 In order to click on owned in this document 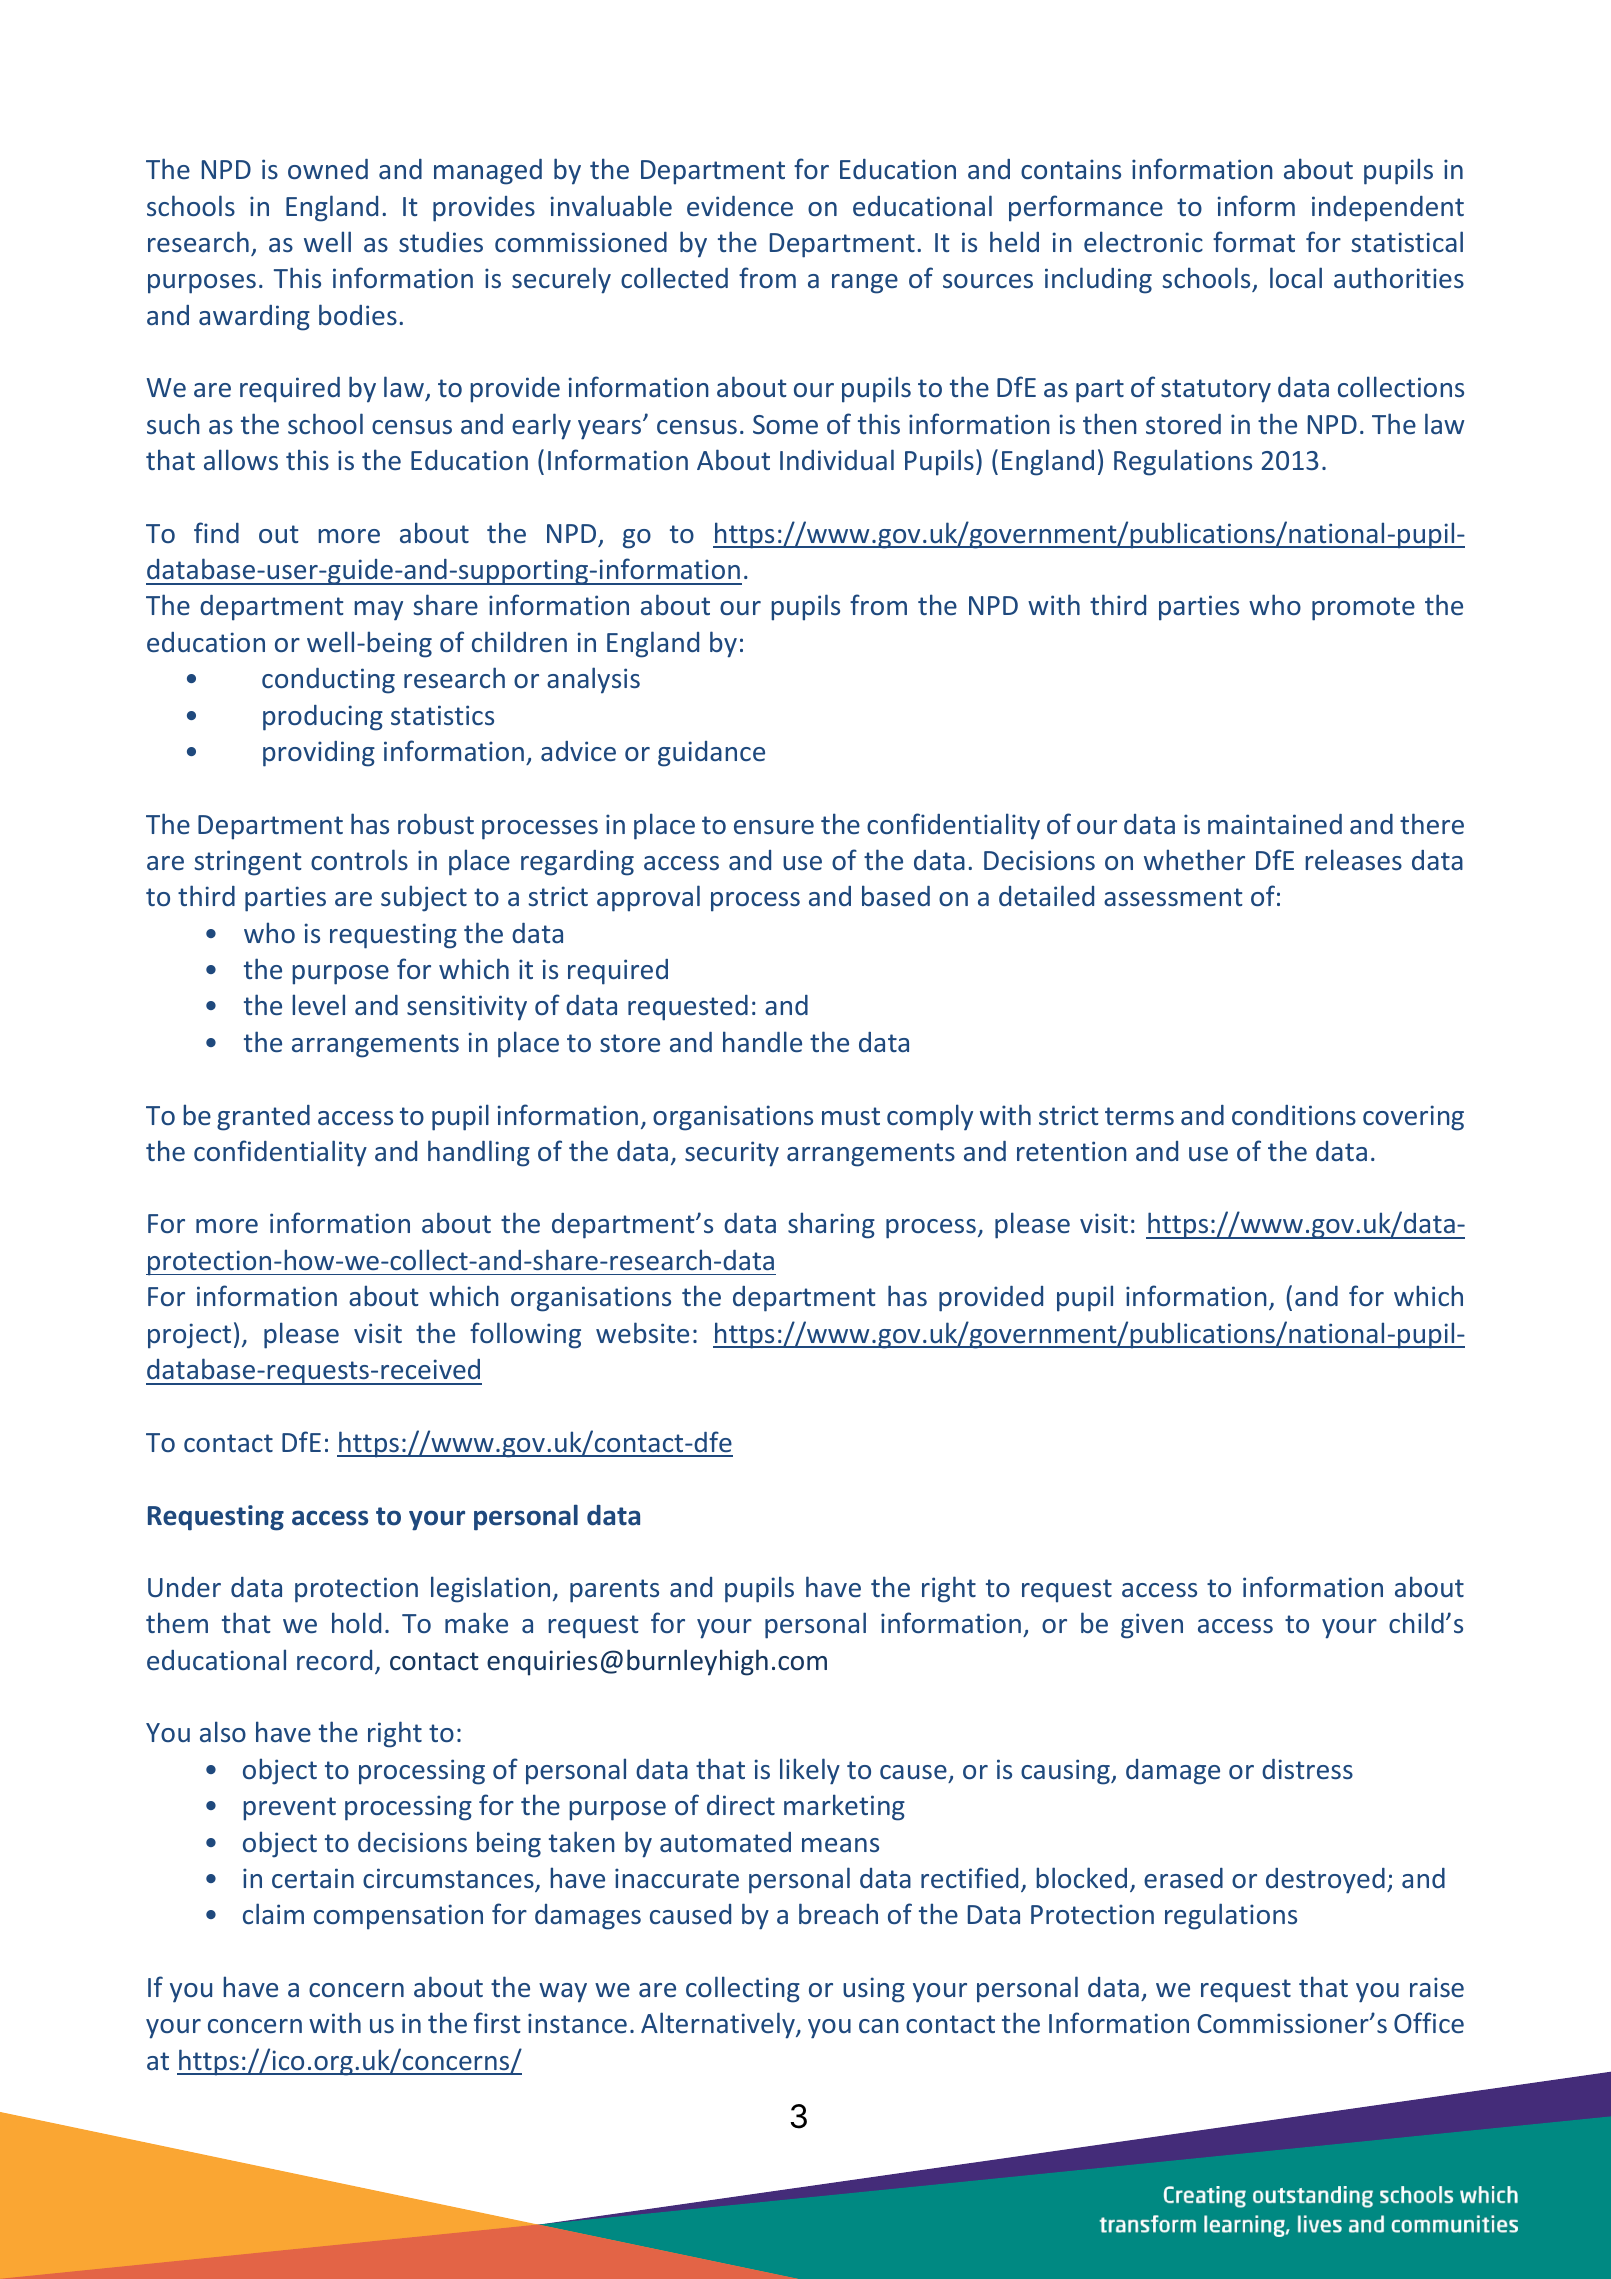, I will do `click(328, 169)`.
